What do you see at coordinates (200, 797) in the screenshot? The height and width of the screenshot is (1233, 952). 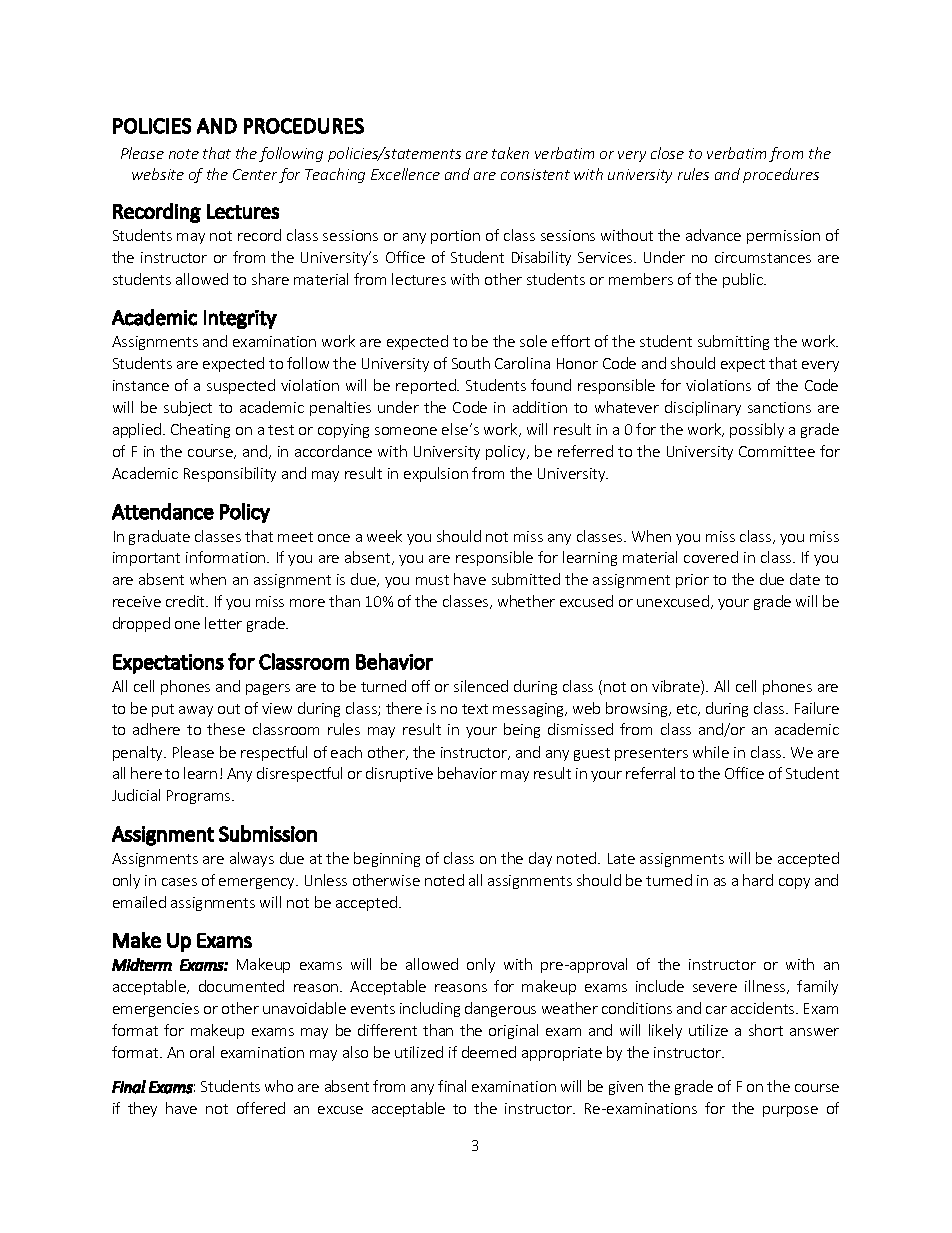 I see `Programs` at bounding box center [200, 797].
